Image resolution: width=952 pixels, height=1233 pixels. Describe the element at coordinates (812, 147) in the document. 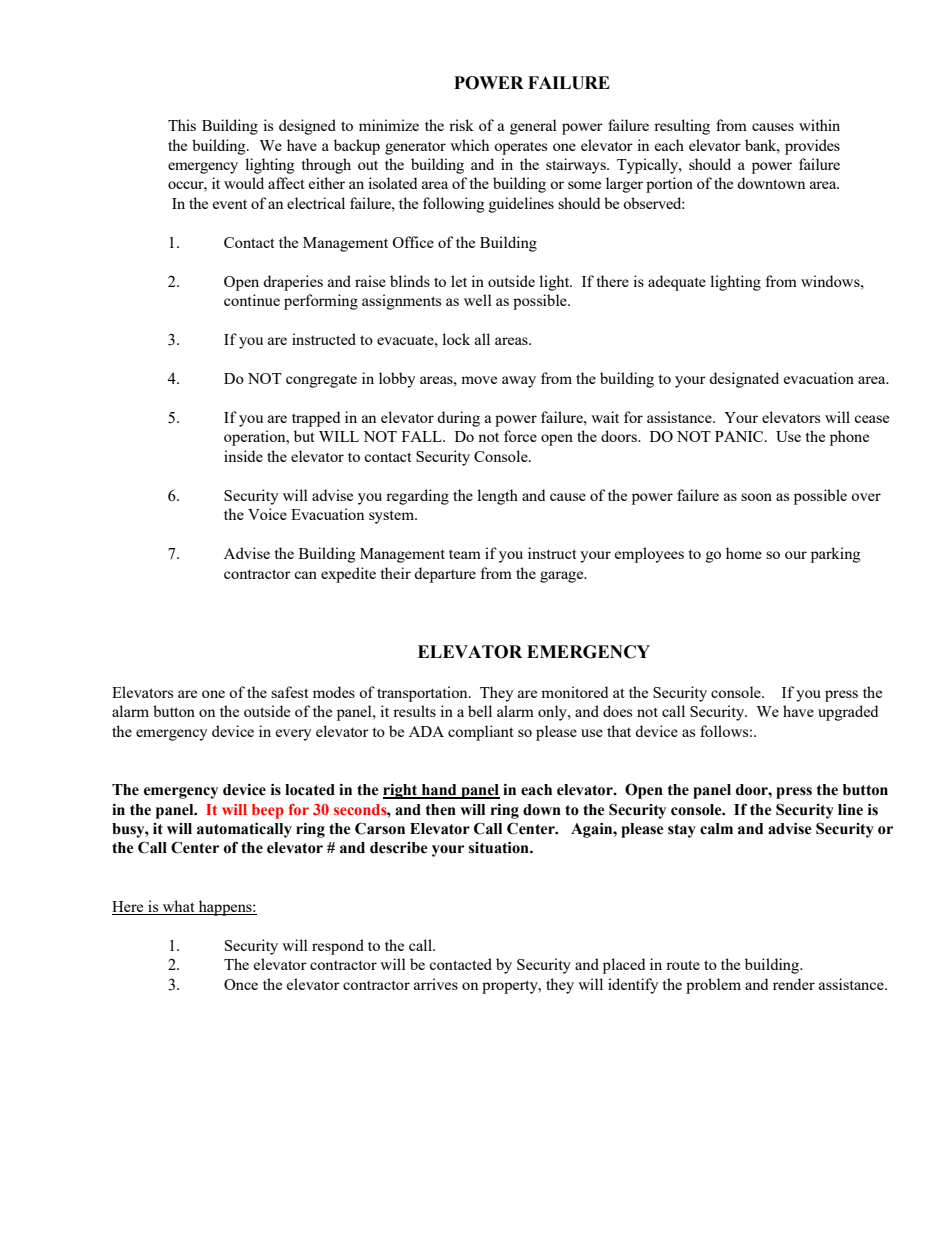

I see `provides` at that location.
